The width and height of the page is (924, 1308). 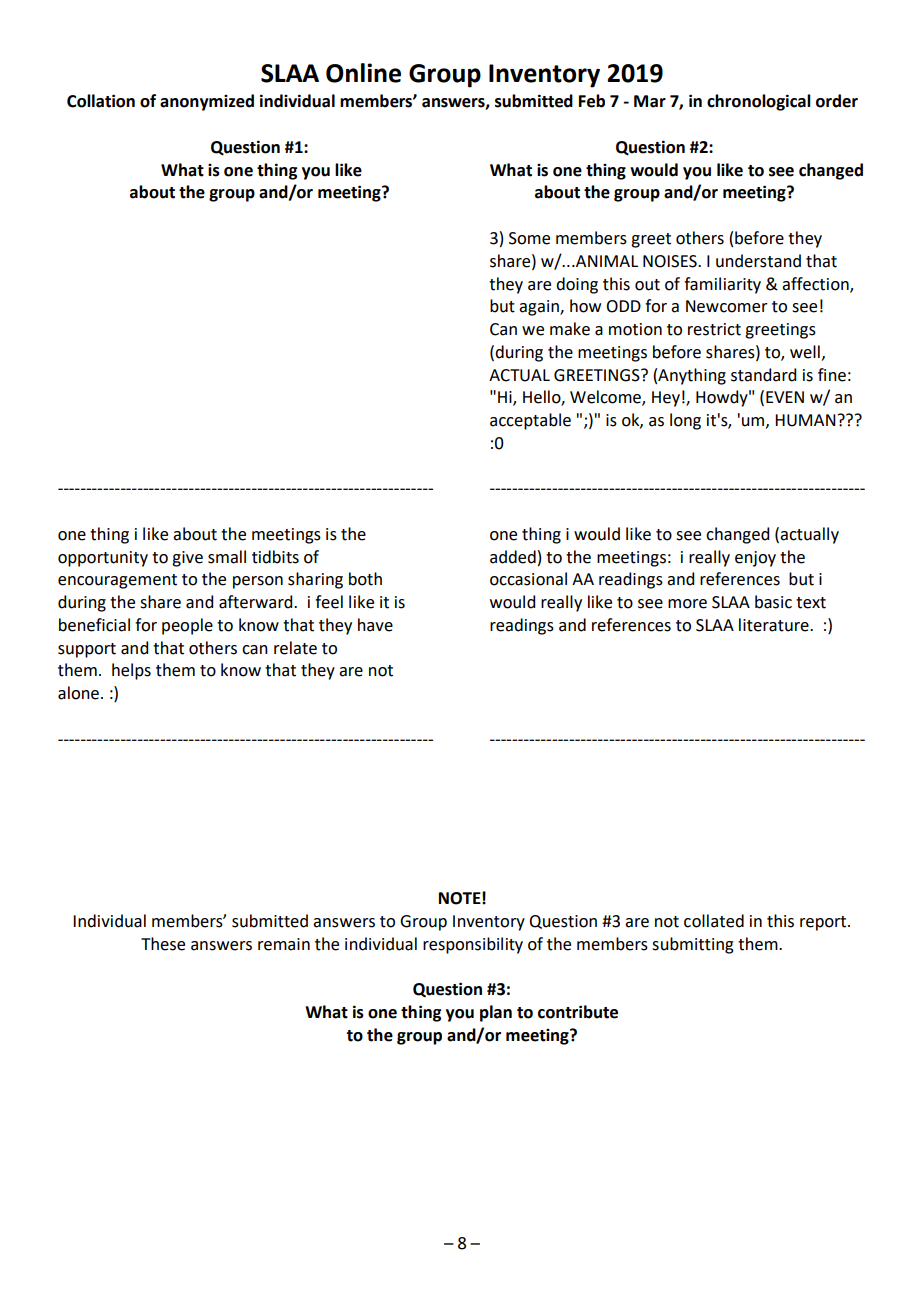 I want to click on plan, so click(x=496, y=1013).
